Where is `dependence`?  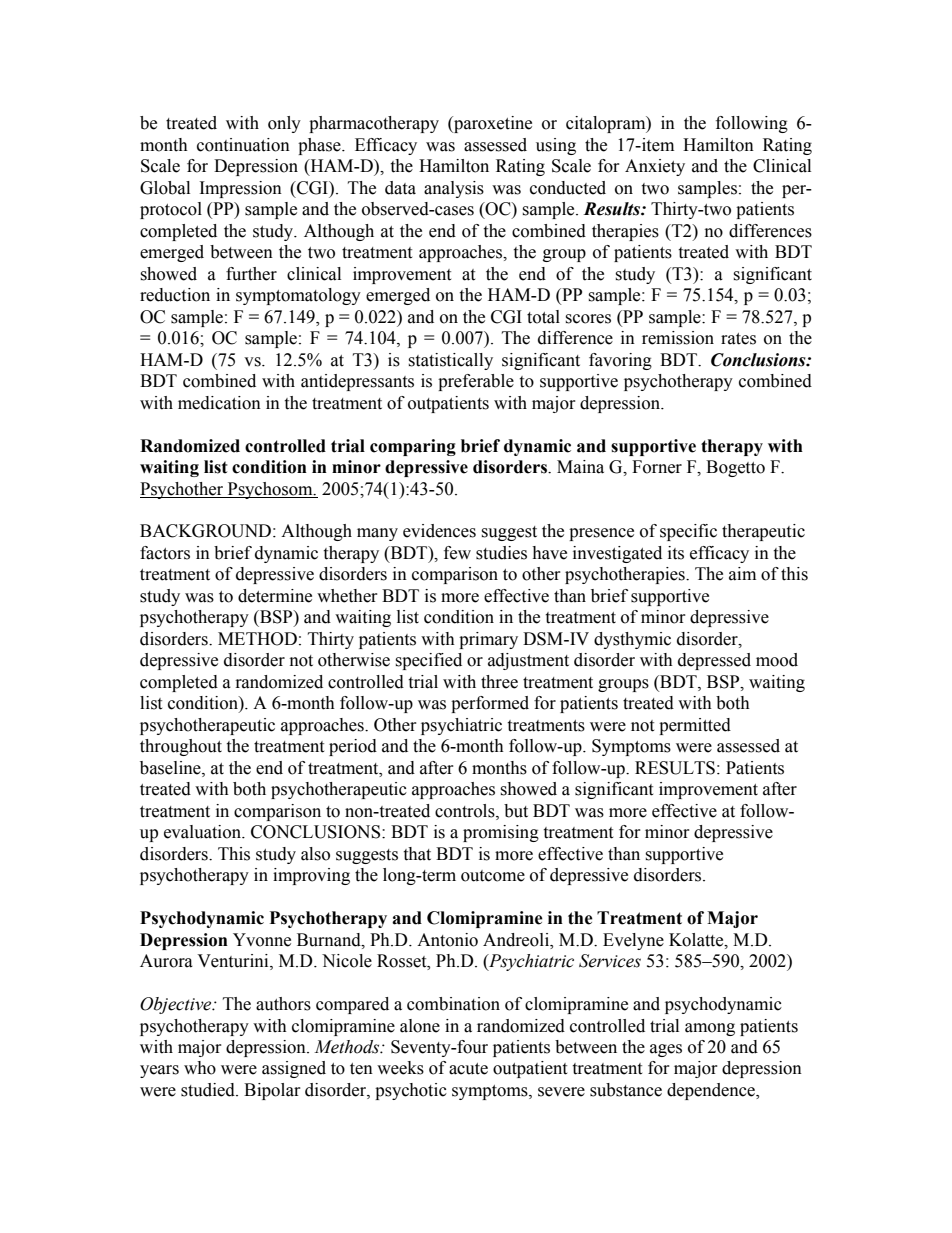
dependence is located at coordinates (712, 1091).
